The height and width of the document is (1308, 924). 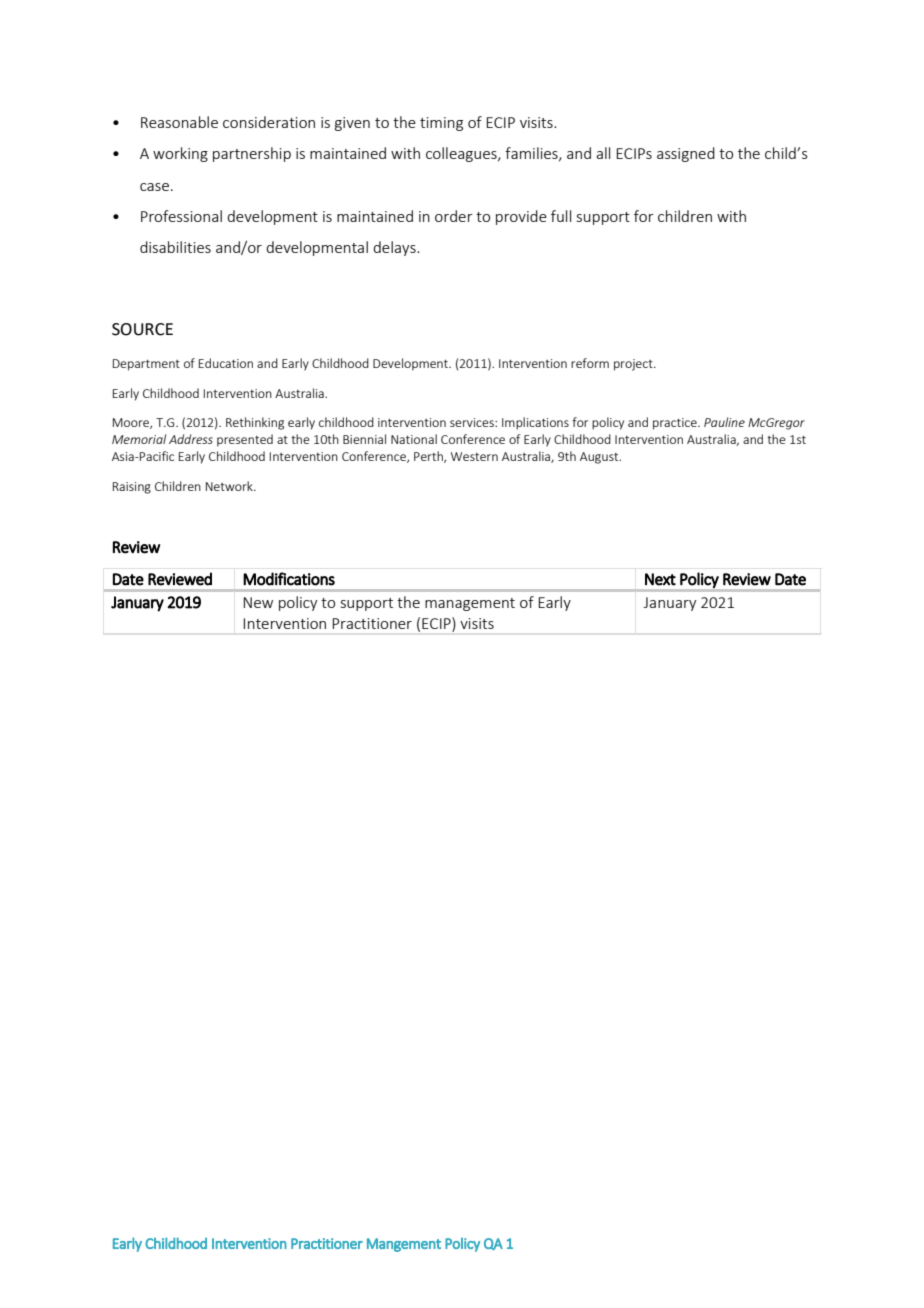 I want to click on colleagues, so click(x=462, y=154).
